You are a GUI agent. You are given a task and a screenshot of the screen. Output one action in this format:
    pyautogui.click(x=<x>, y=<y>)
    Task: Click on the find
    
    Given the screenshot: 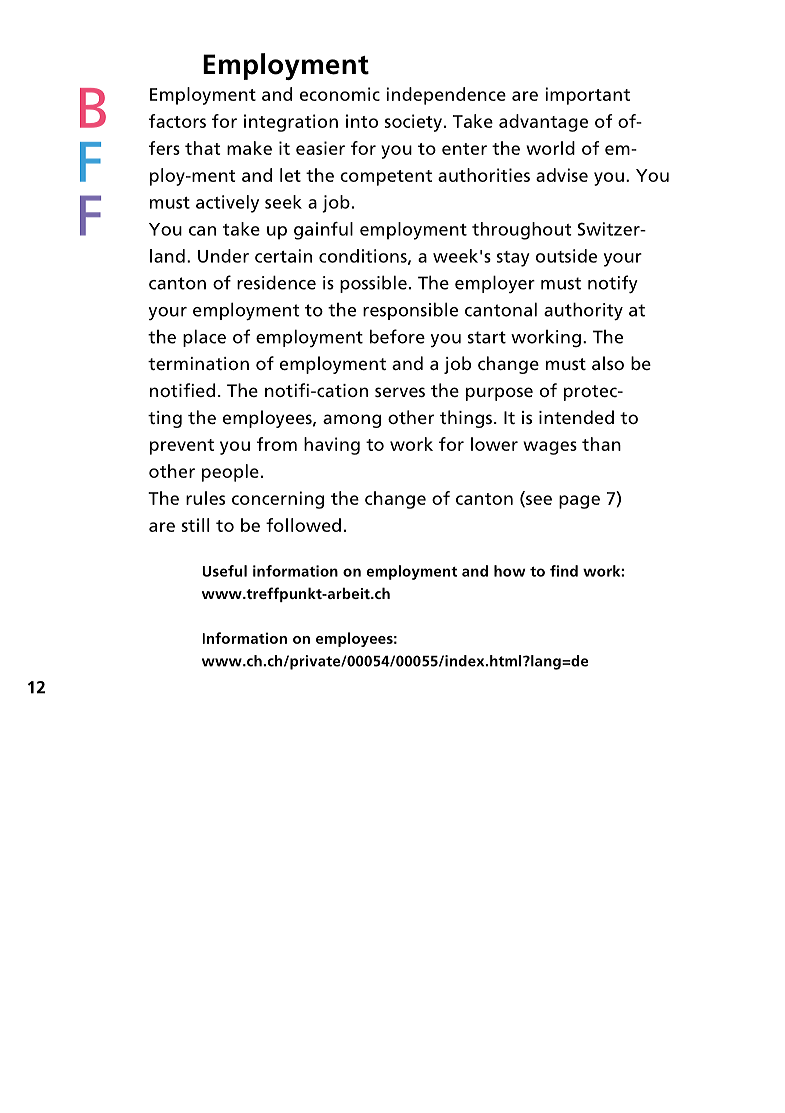 What is the action you would take?
    pyautogui.click(x=564, y=571)
